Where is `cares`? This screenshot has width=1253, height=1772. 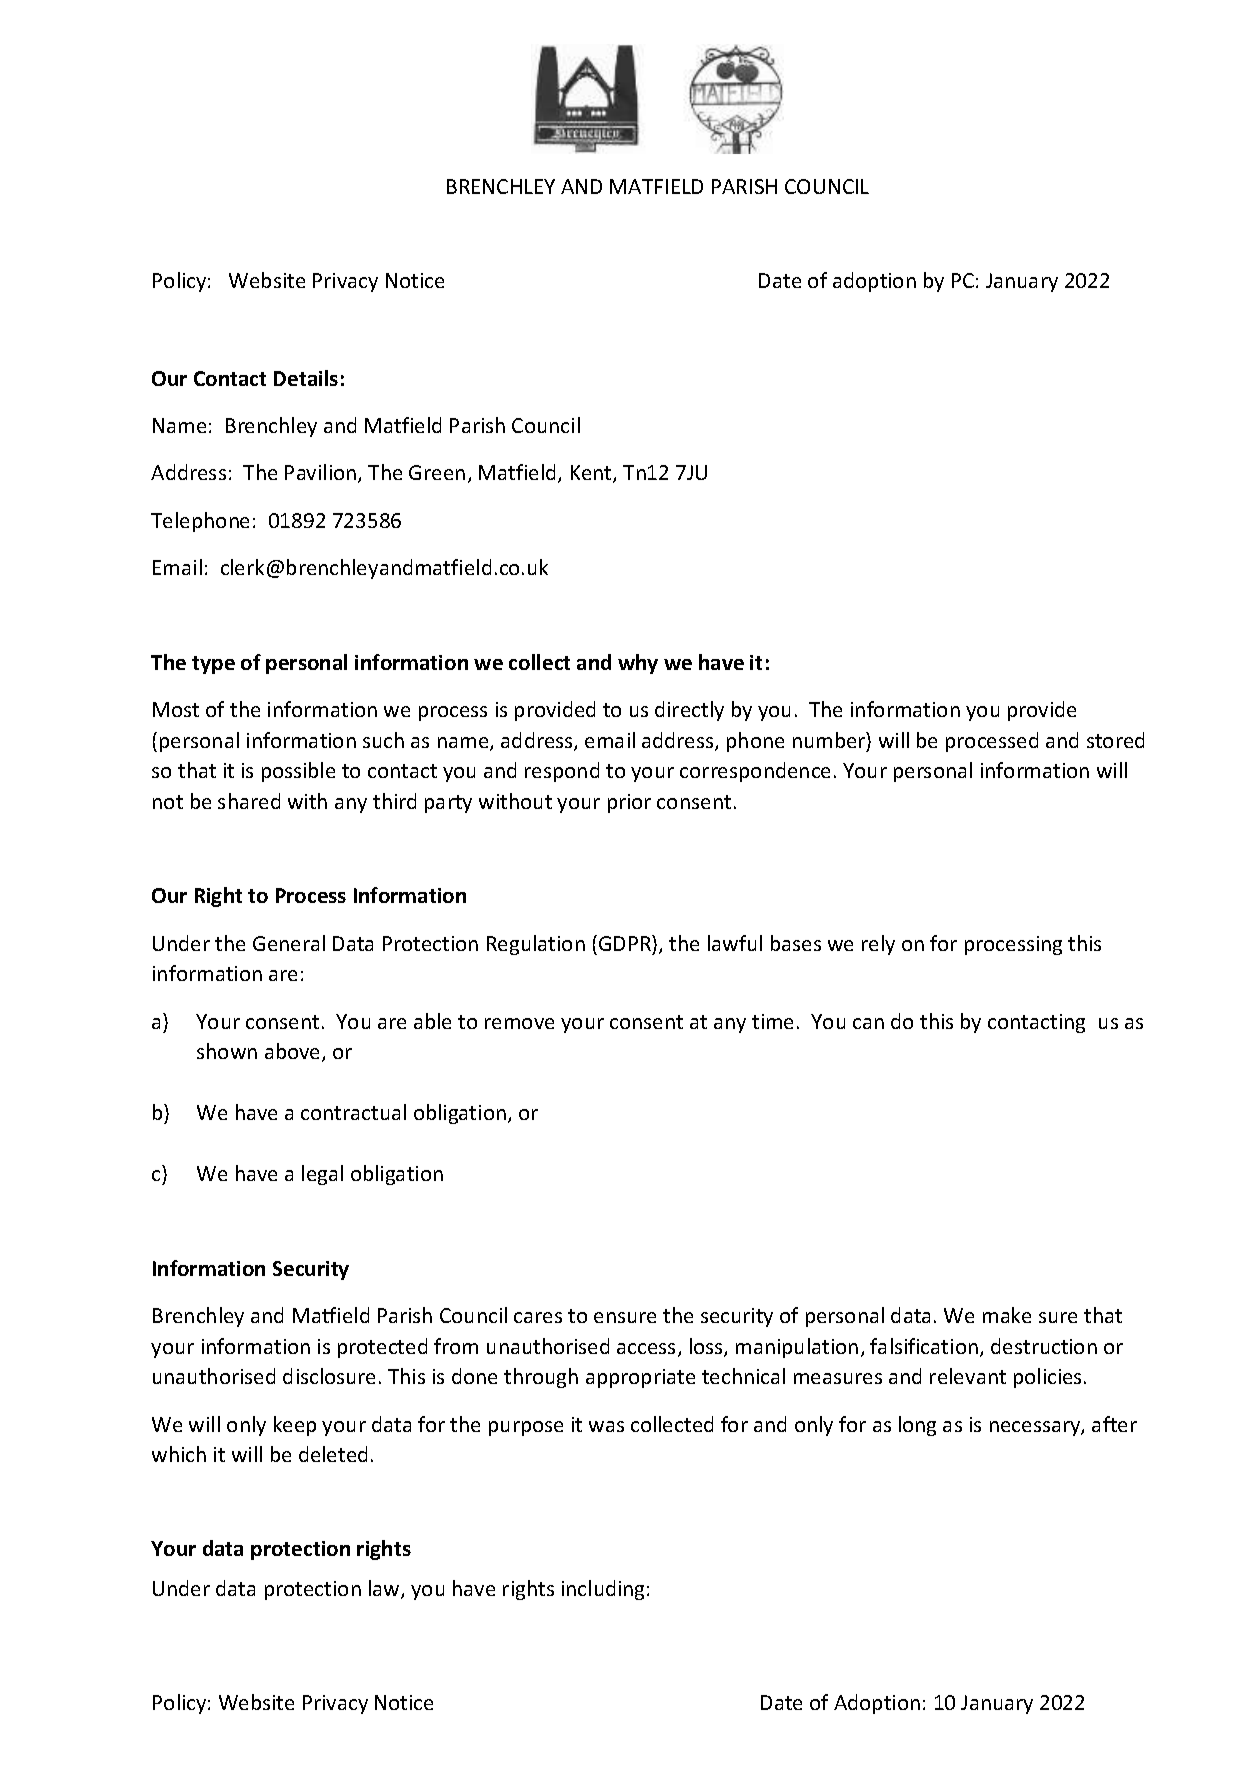
cares is located at coordinates (538, 1317).
